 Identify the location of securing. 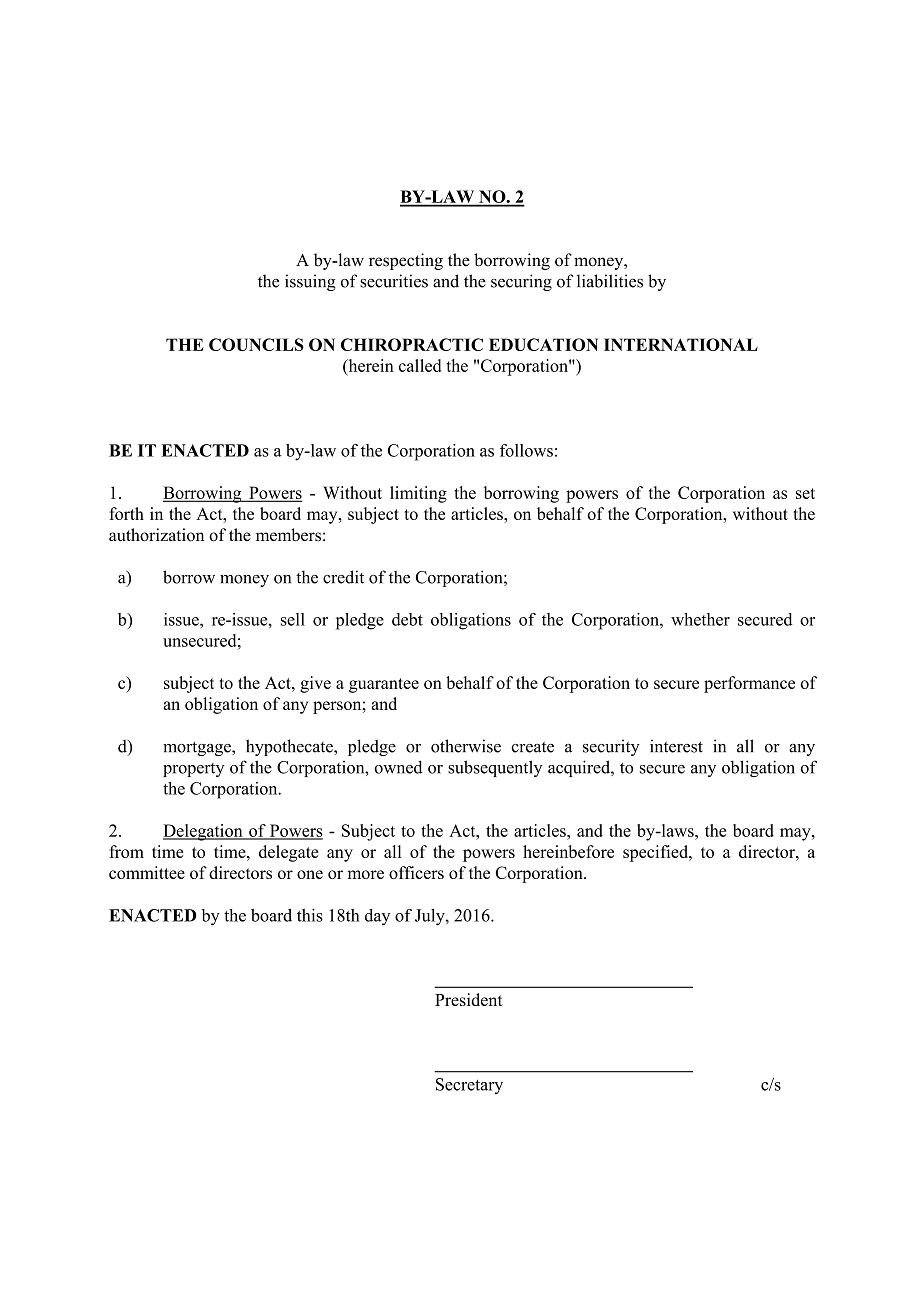
(521, 282).
